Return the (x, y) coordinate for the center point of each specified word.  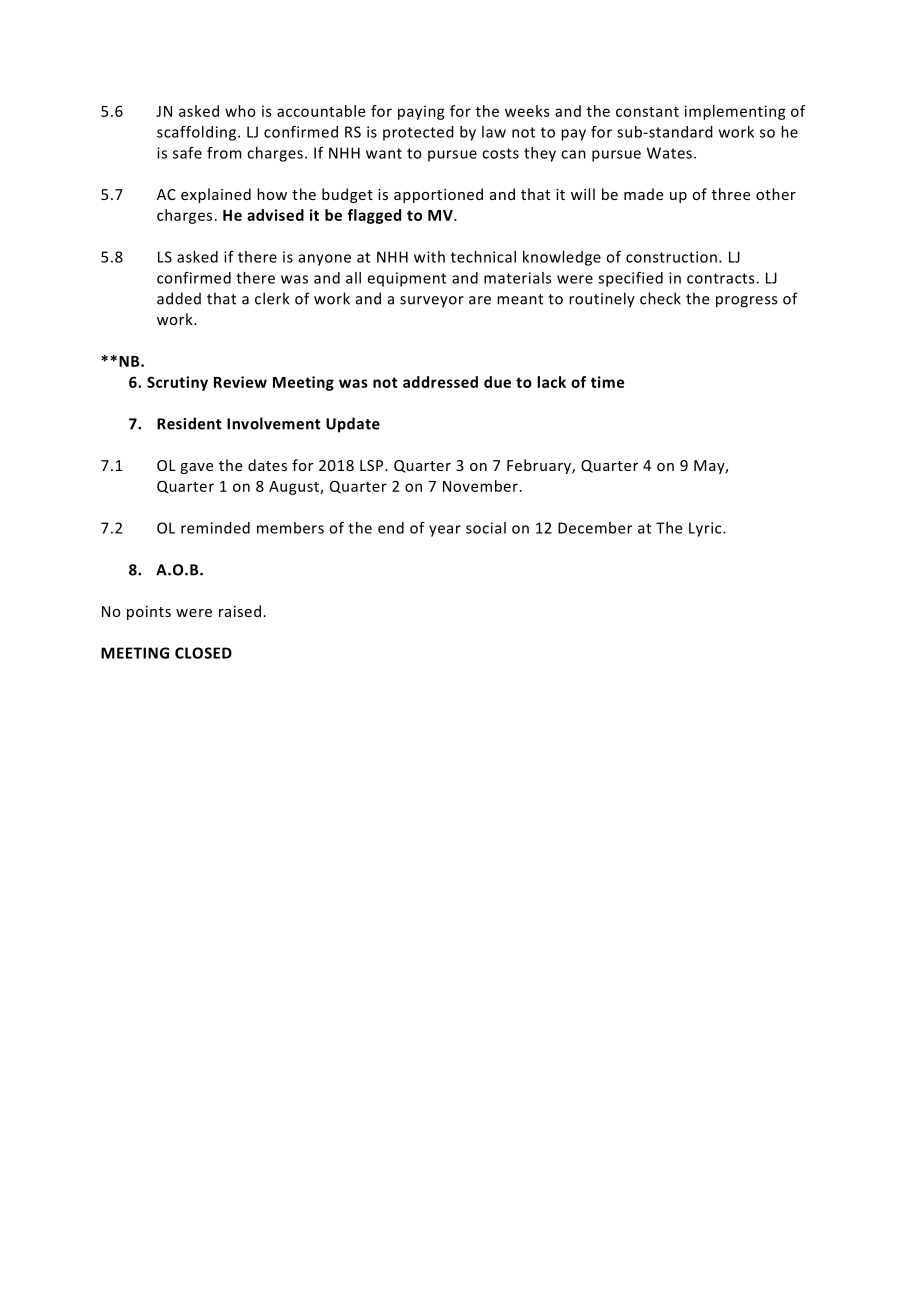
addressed (440, 382)
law (494, 132)
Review (240, 382)
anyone (325, 260)
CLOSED (203, 653)
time (607, 382)
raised (240, 611)
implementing (735, 112)
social (486, 528)
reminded (215, 528)
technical (483, 257)
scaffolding (198, 133)
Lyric (706, 529)
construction (671, 257)
